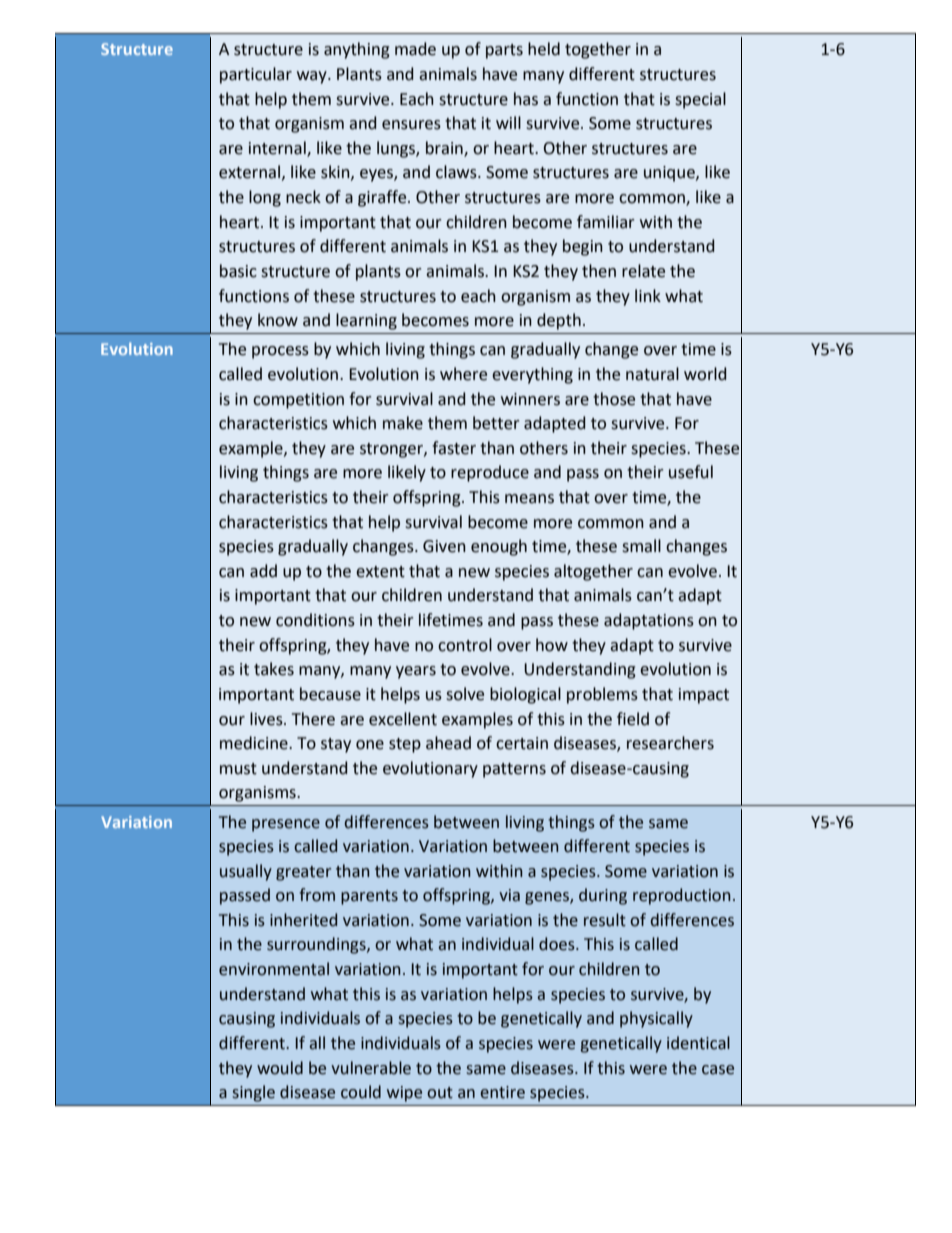 The width and height of the page is (952, 1233). Describe the element at coordinates (502, 1092) in the page. I see `entire` at that location.
